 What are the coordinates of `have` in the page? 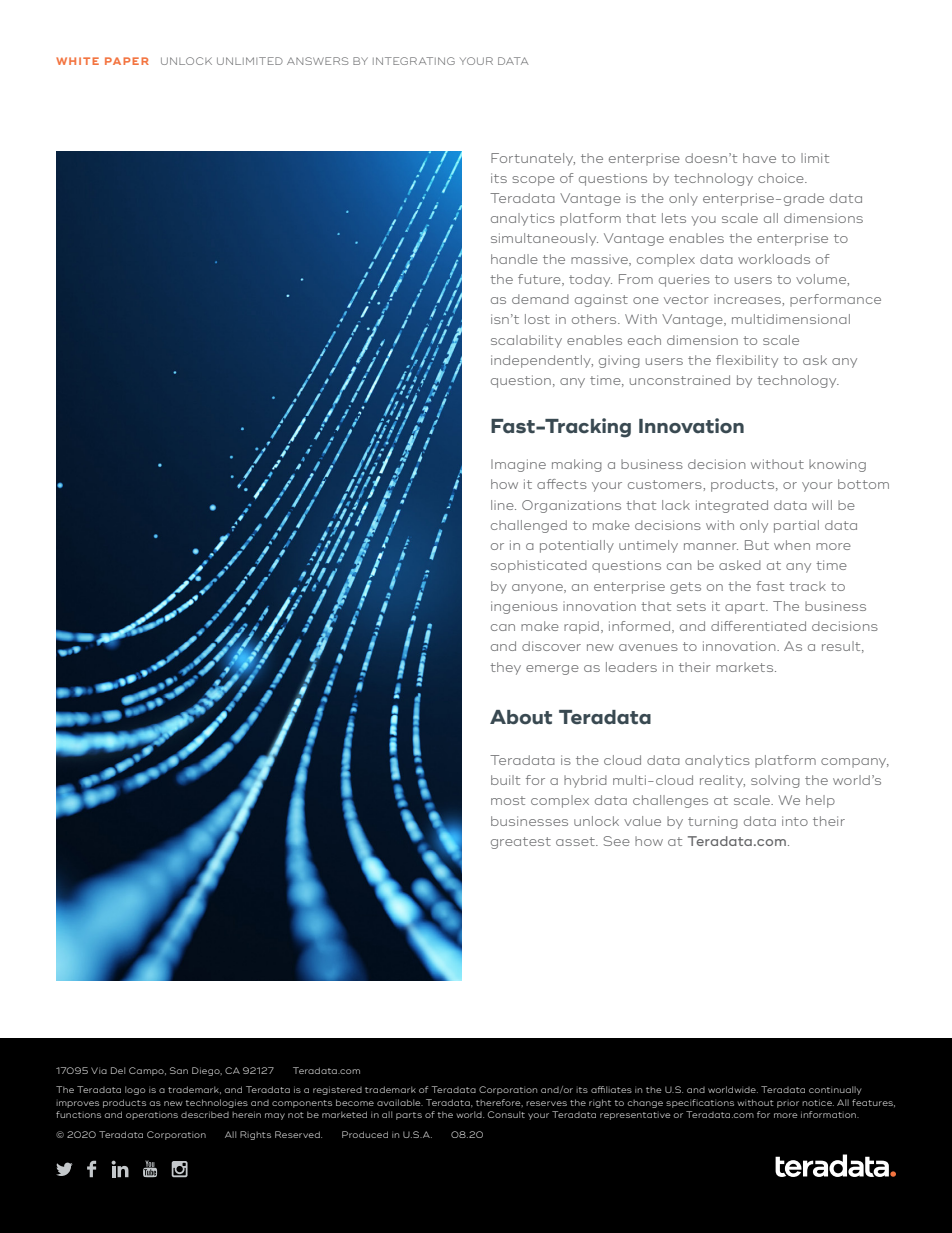 It's located at (759, 158).
